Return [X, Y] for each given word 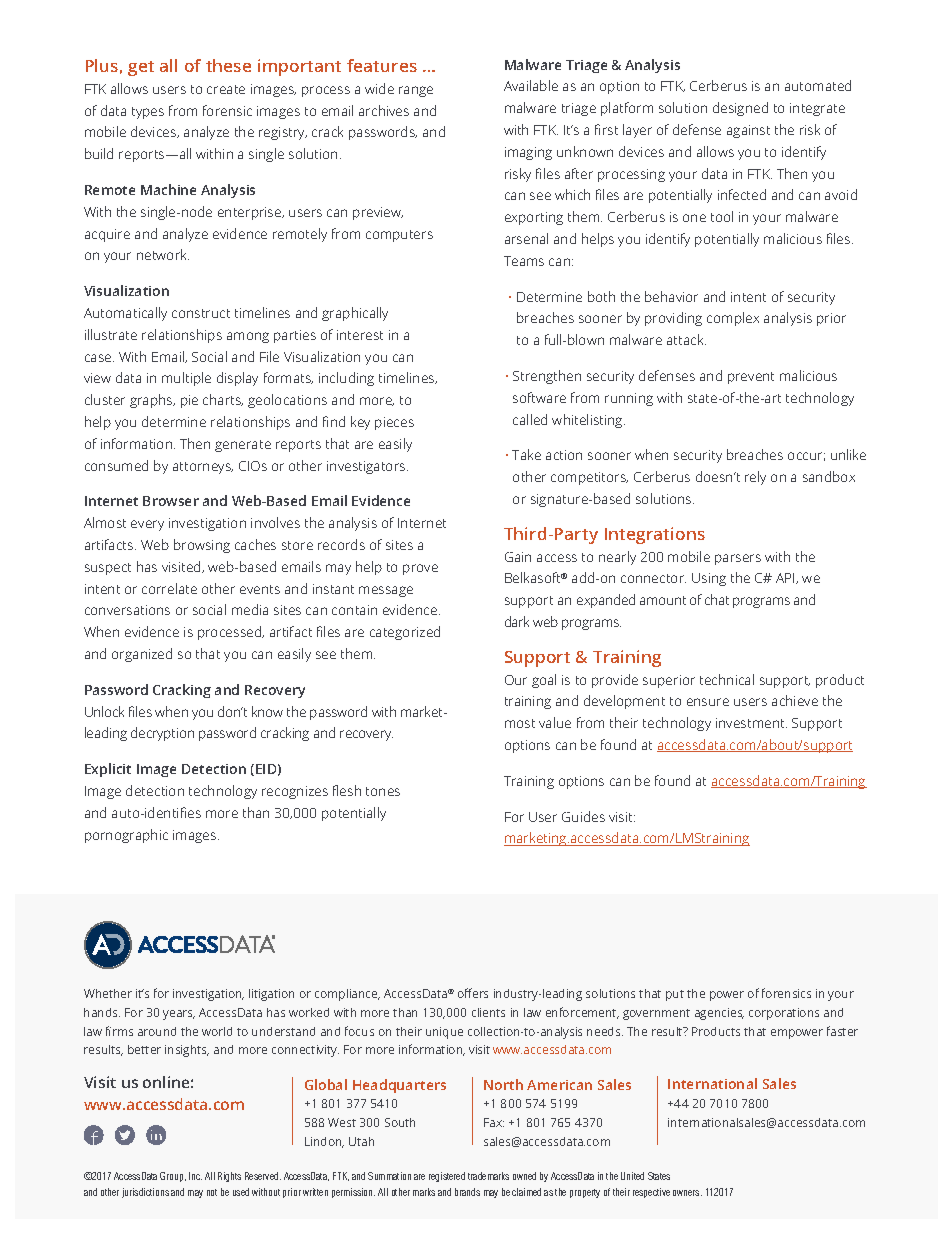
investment [751, 723]
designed [740, 109]
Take [526, 454]
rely [755, 478]
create [226, 89]
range [416, 91]
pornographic [126, 836]
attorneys [203, 468]
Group [173, 1177]
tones [383, 791]
